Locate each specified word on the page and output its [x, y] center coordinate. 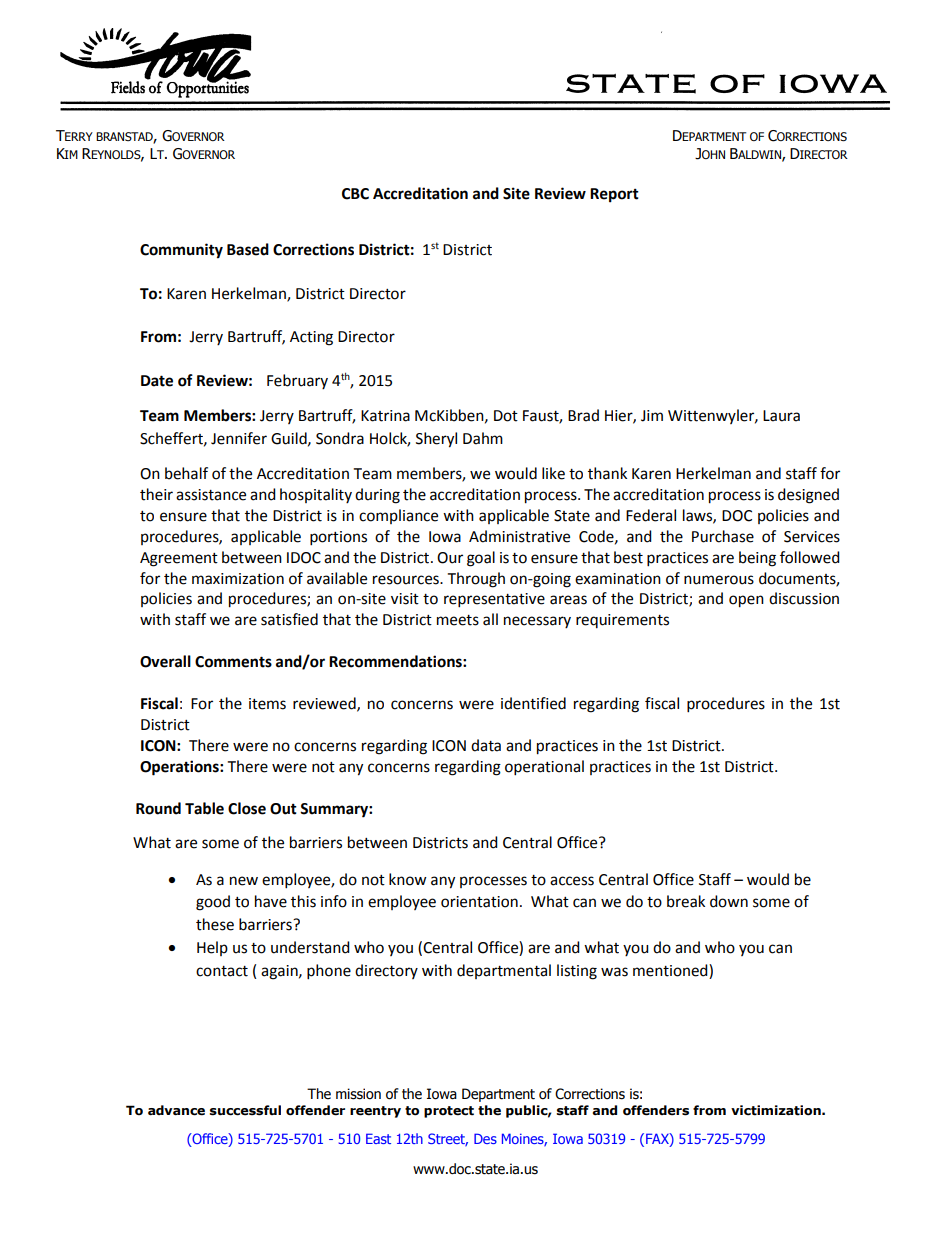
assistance [211, 495]
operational [544, 768]
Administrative [519, 536]
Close [247, 808]
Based [248, 249]
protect [449, 1112]
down [729, 901]
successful [245, 1110]
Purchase [723, 536]
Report [614, 195]
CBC [355, 194]
